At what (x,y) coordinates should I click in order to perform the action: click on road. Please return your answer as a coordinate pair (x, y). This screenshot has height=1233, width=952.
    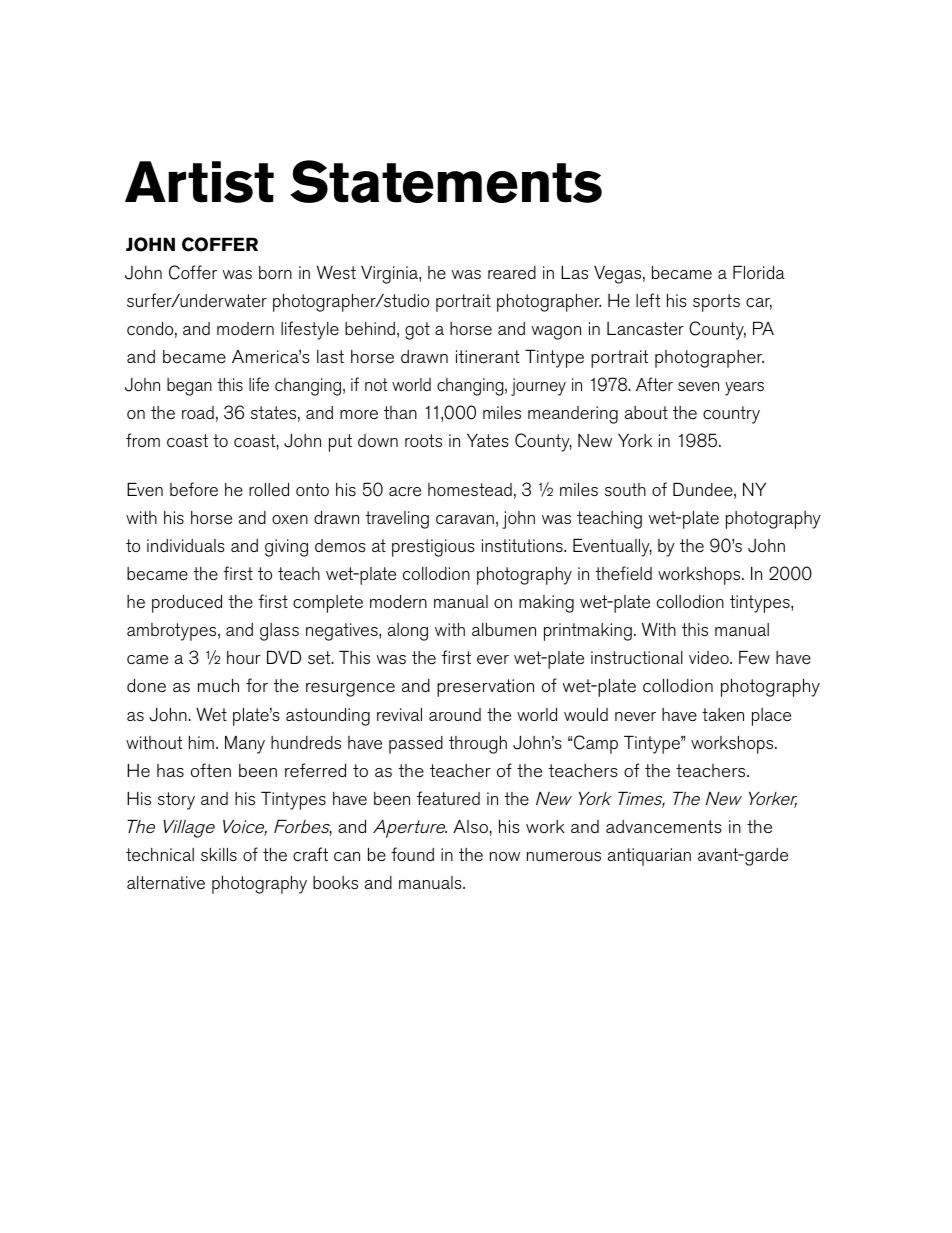
    Looking at the image, I should click on (198, 412).
